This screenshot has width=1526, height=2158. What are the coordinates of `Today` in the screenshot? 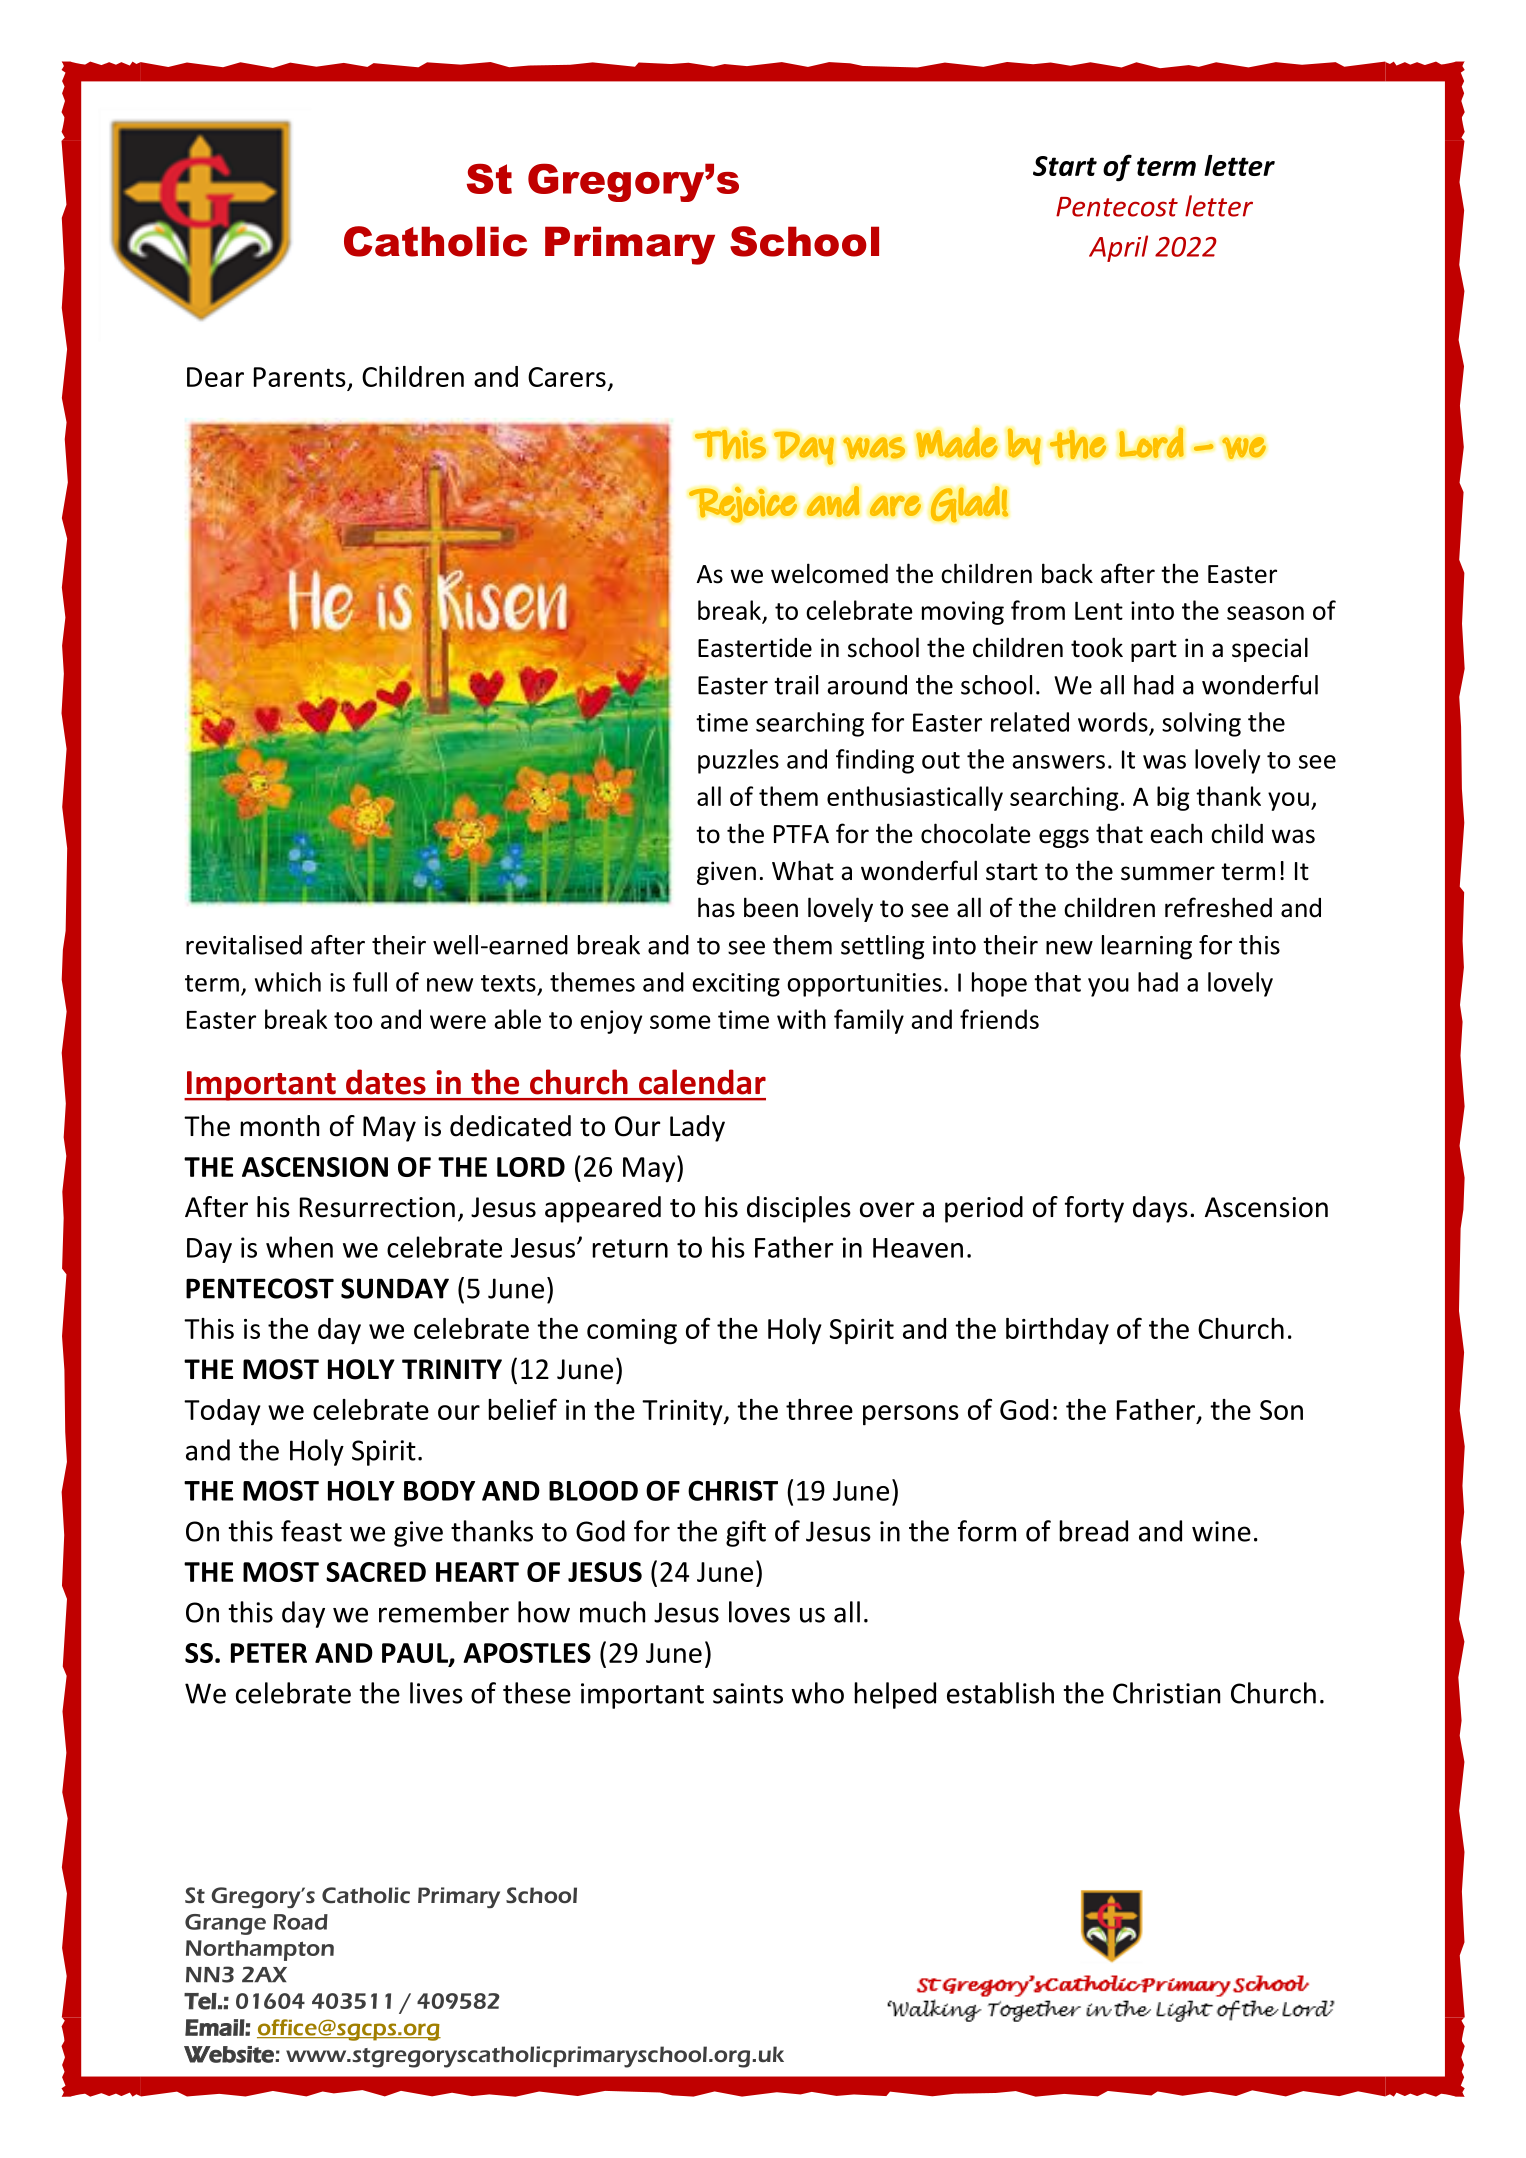 It's located at (222, 1412).
